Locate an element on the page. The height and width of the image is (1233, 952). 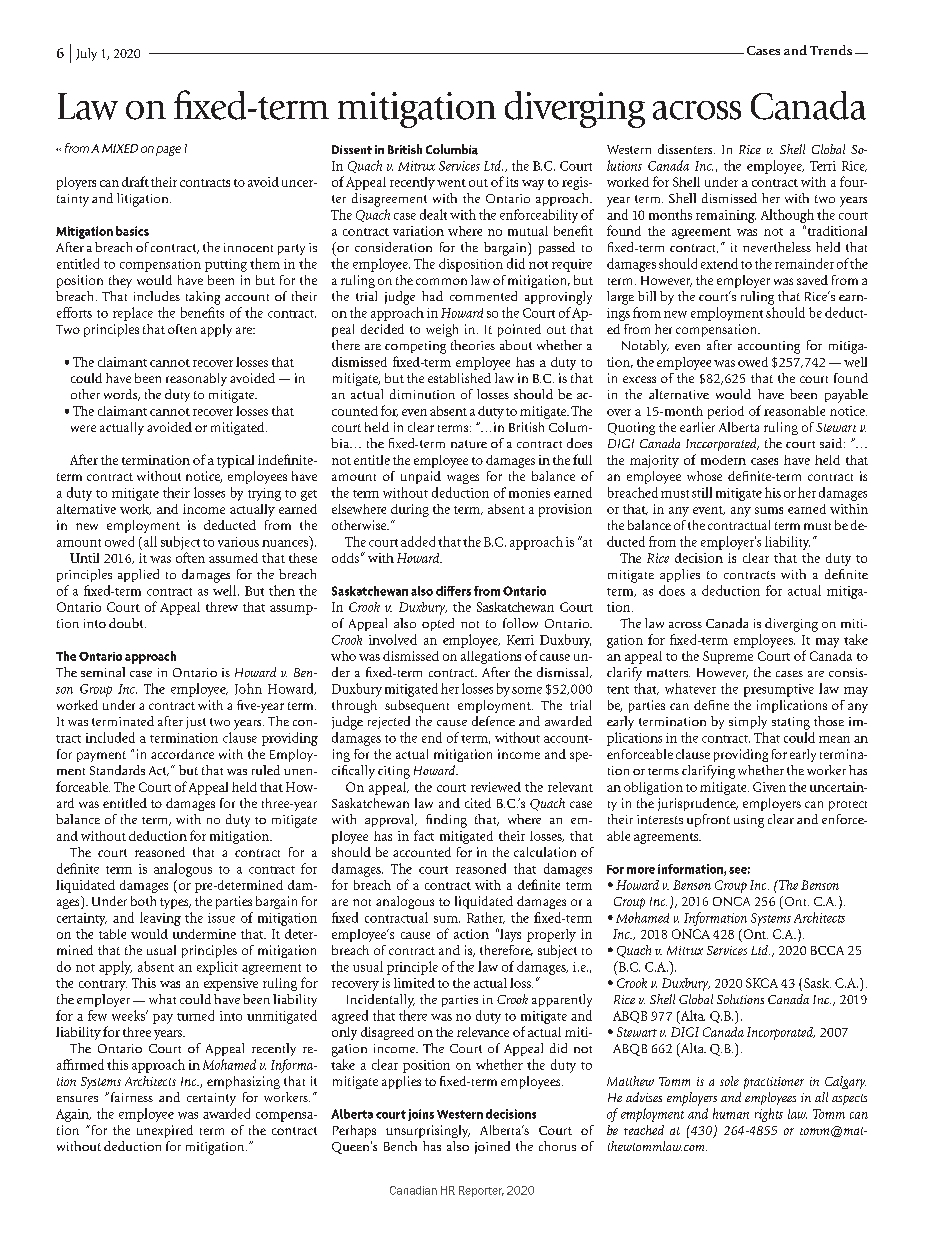
went is located at coordinates (451, 183).
